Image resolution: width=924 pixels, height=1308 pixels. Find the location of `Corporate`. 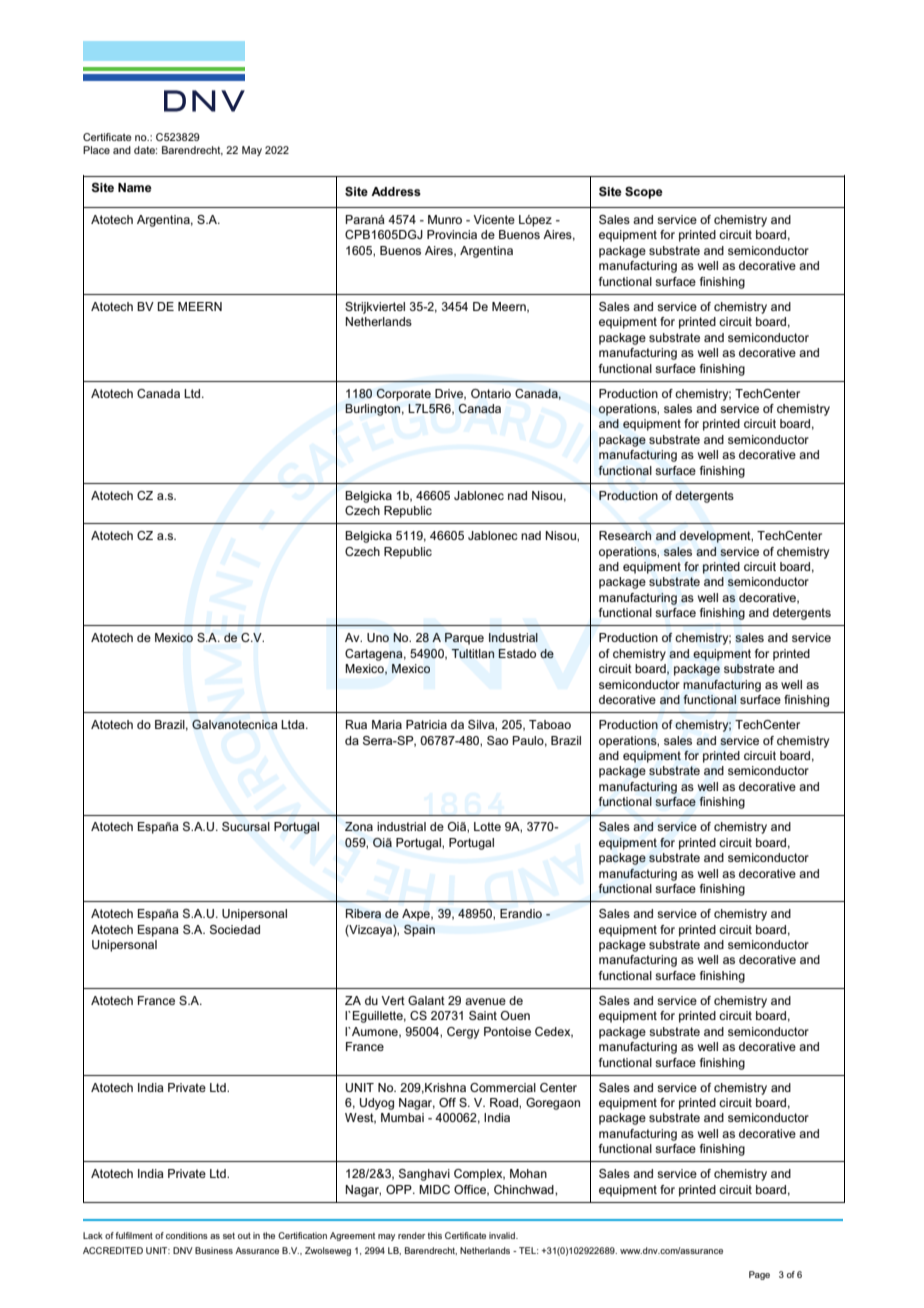

Corporate is located at coordinates (404, 395).
